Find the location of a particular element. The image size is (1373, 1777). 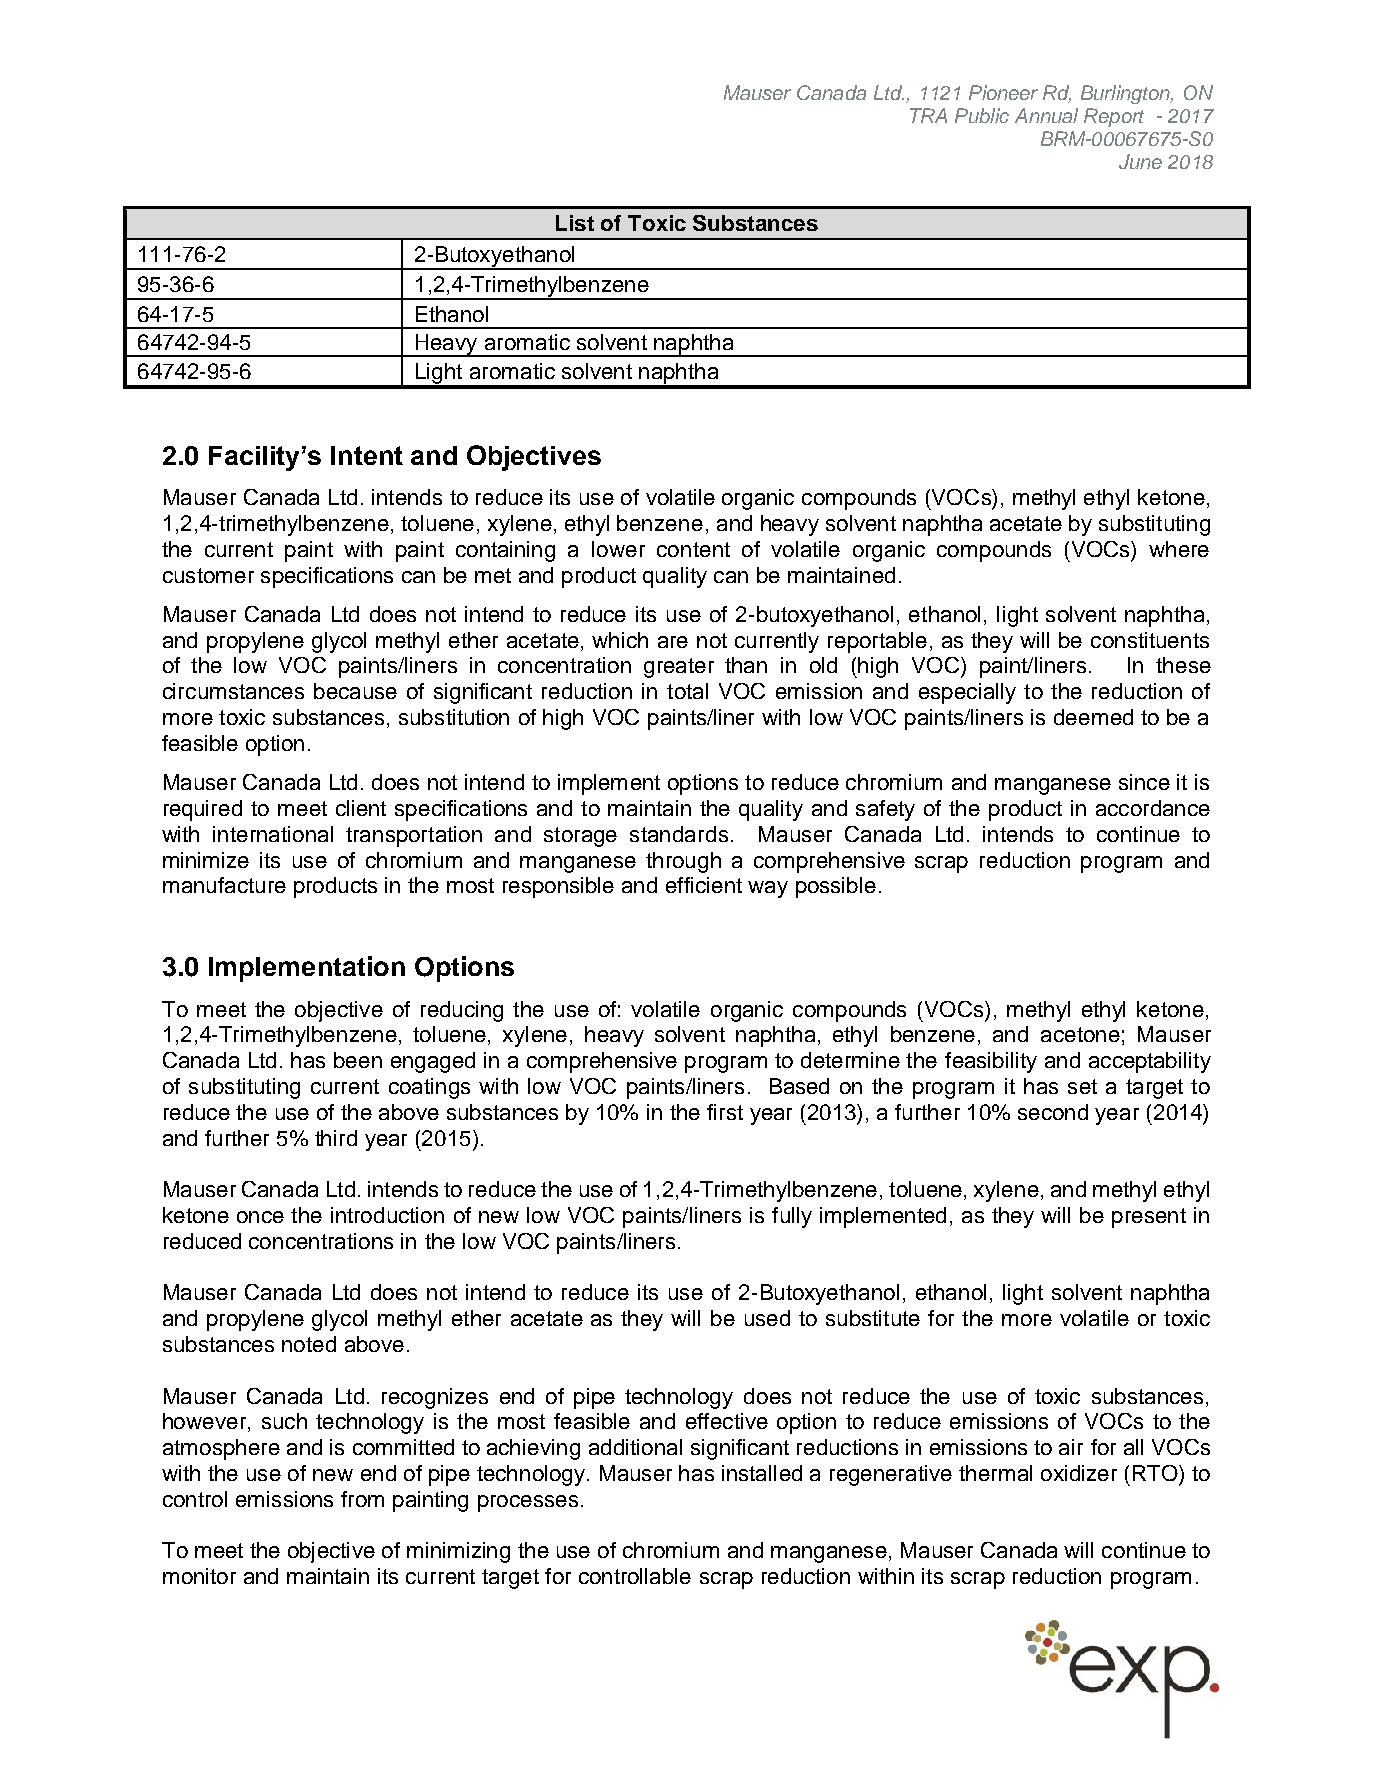

Annual is located at coordinates (1046, 115).
